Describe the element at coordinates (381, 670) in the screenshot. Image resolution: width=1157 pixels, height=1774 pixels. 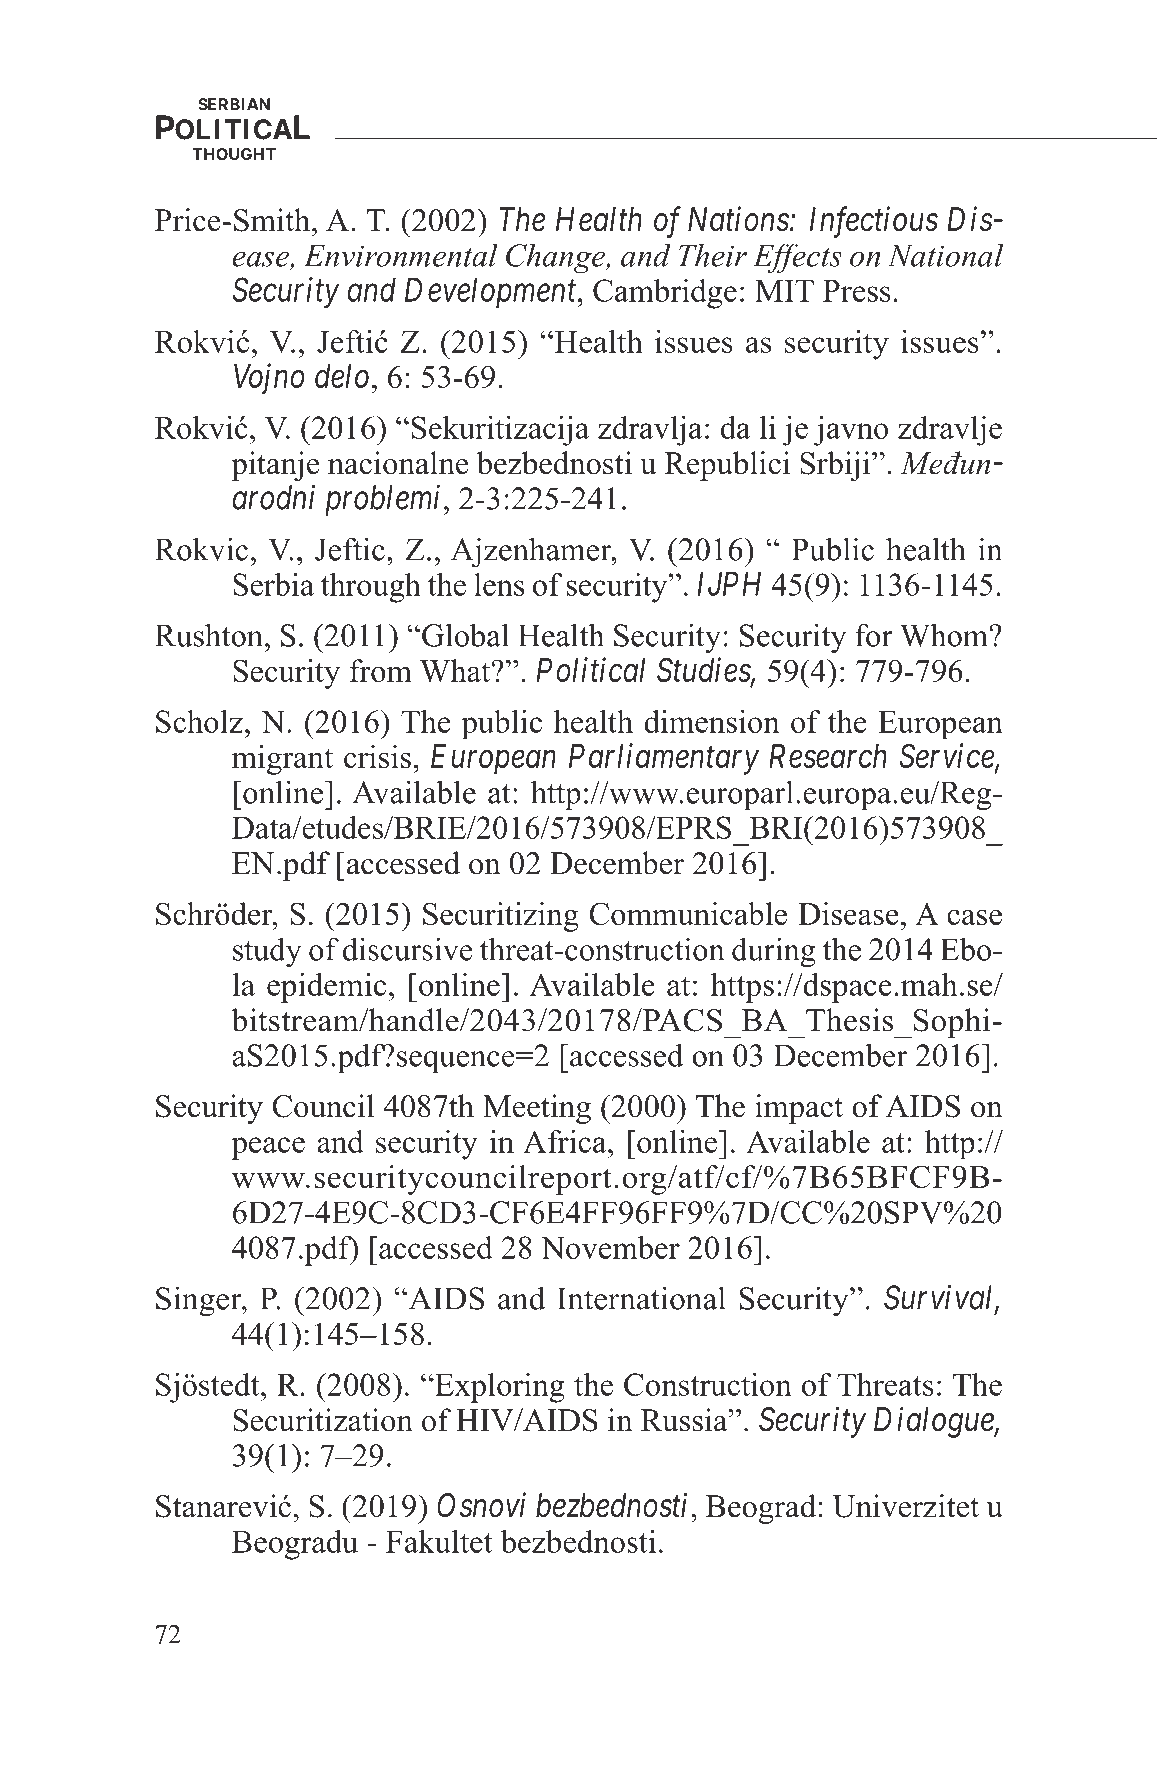
I see `from` at that location.
